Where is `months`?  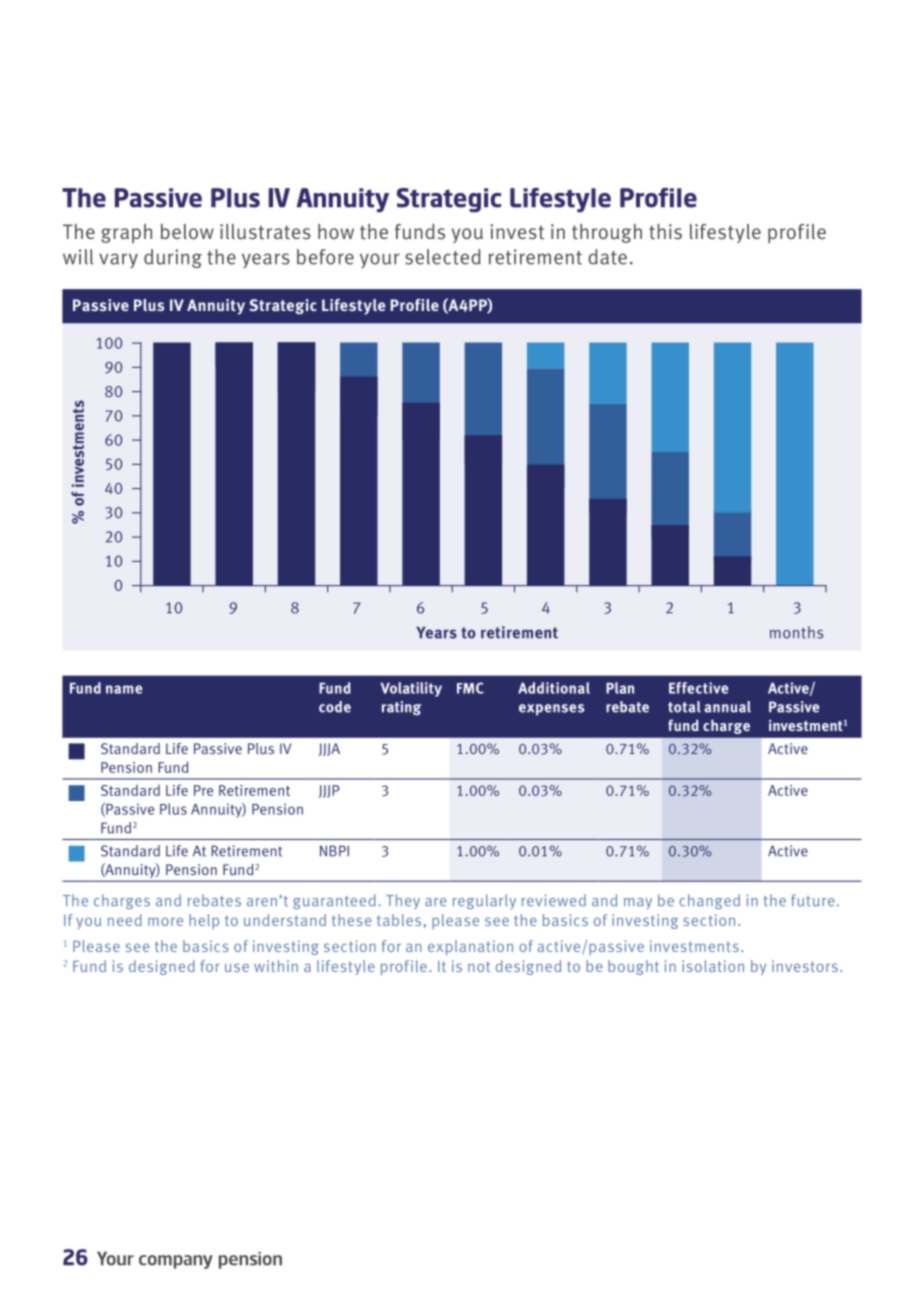 months is located at coordinates (796, 632).
